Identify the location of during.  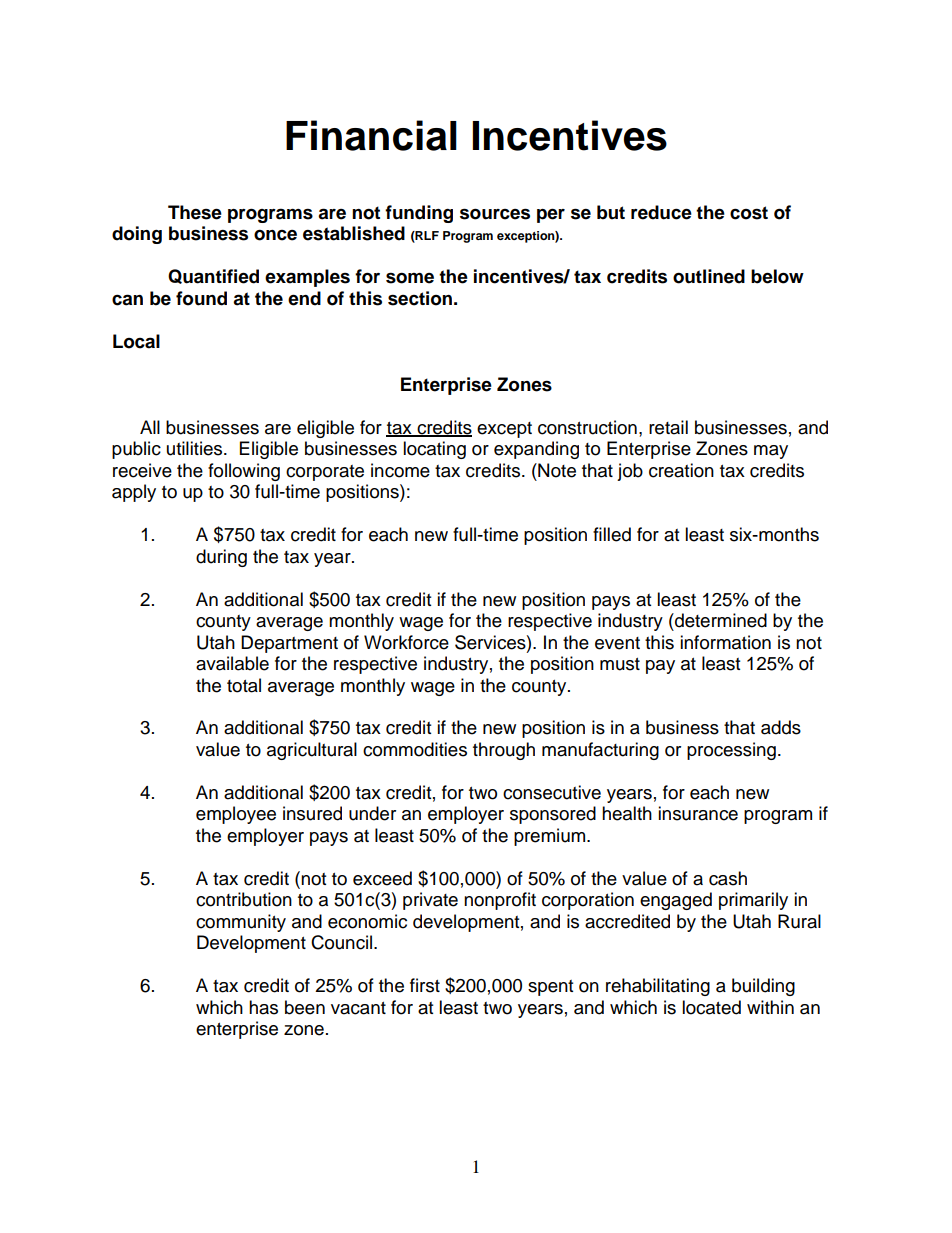
(221, 558).
